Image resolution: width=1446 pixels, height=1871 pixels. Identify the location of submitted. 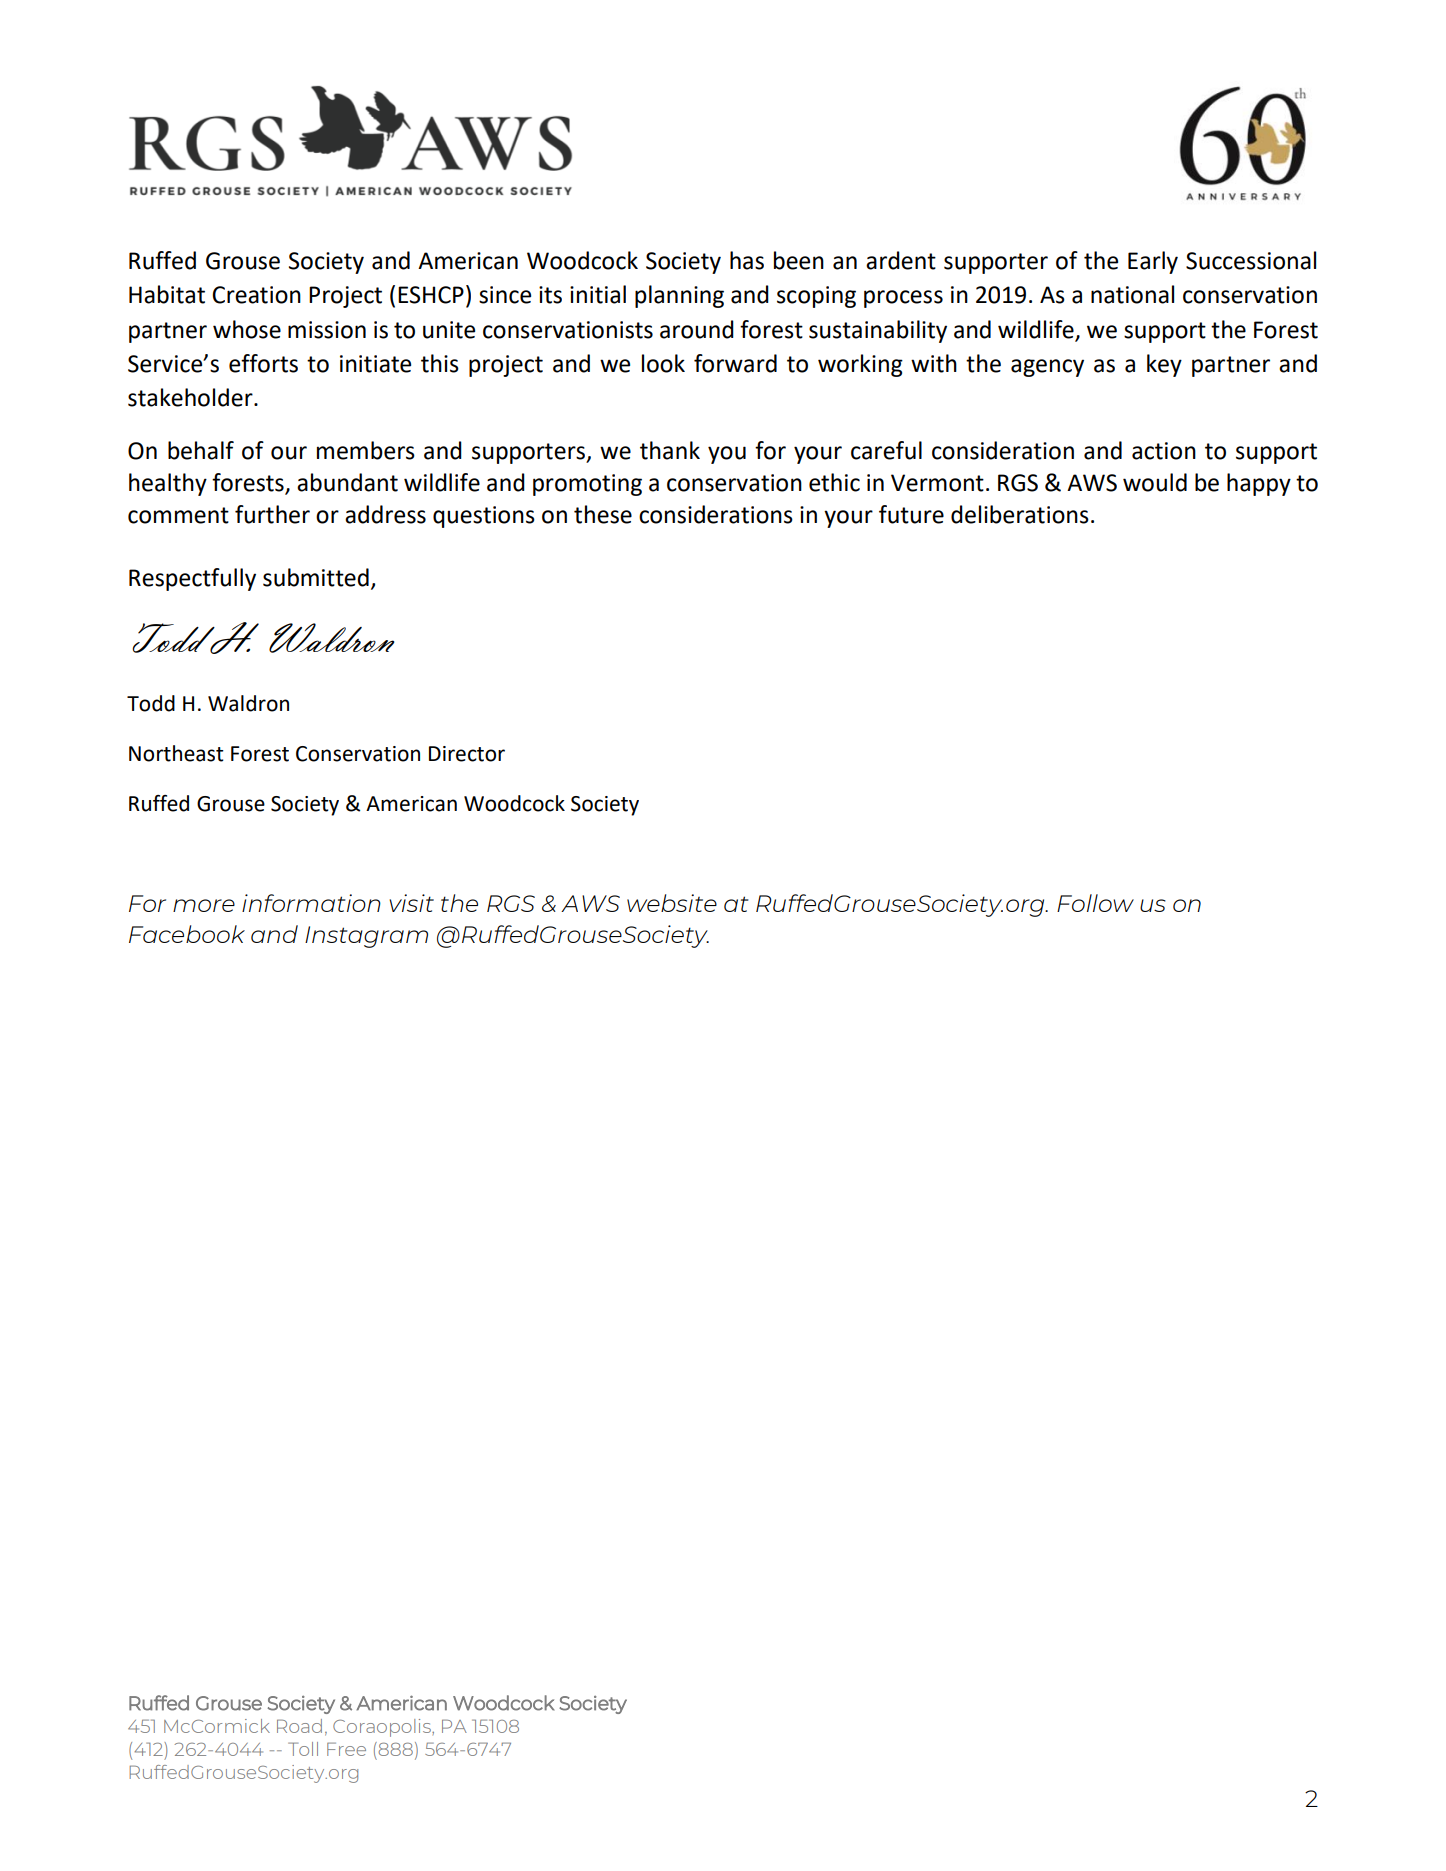
(316, 577).
